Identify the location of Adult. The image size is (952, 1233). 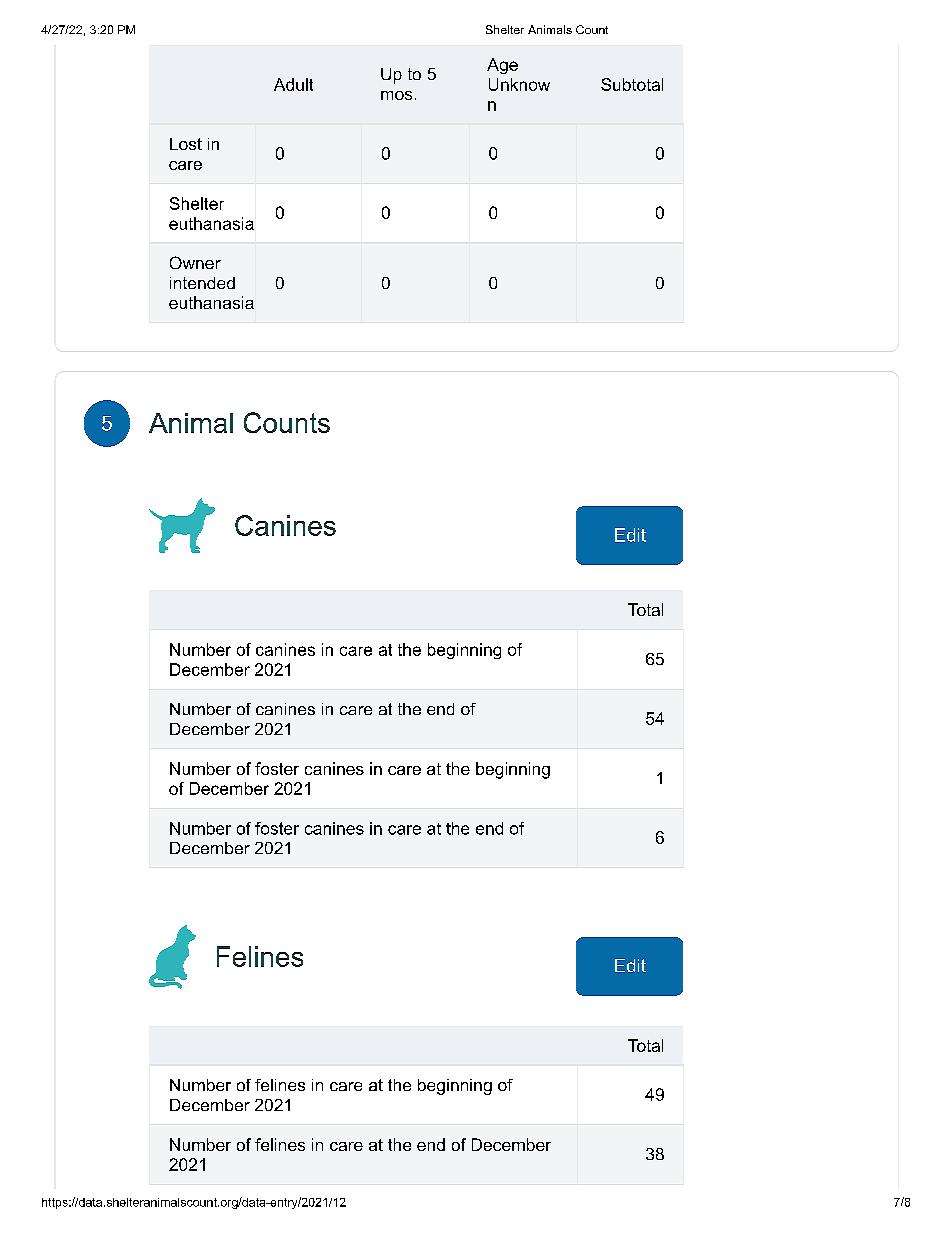
(293, 84).
